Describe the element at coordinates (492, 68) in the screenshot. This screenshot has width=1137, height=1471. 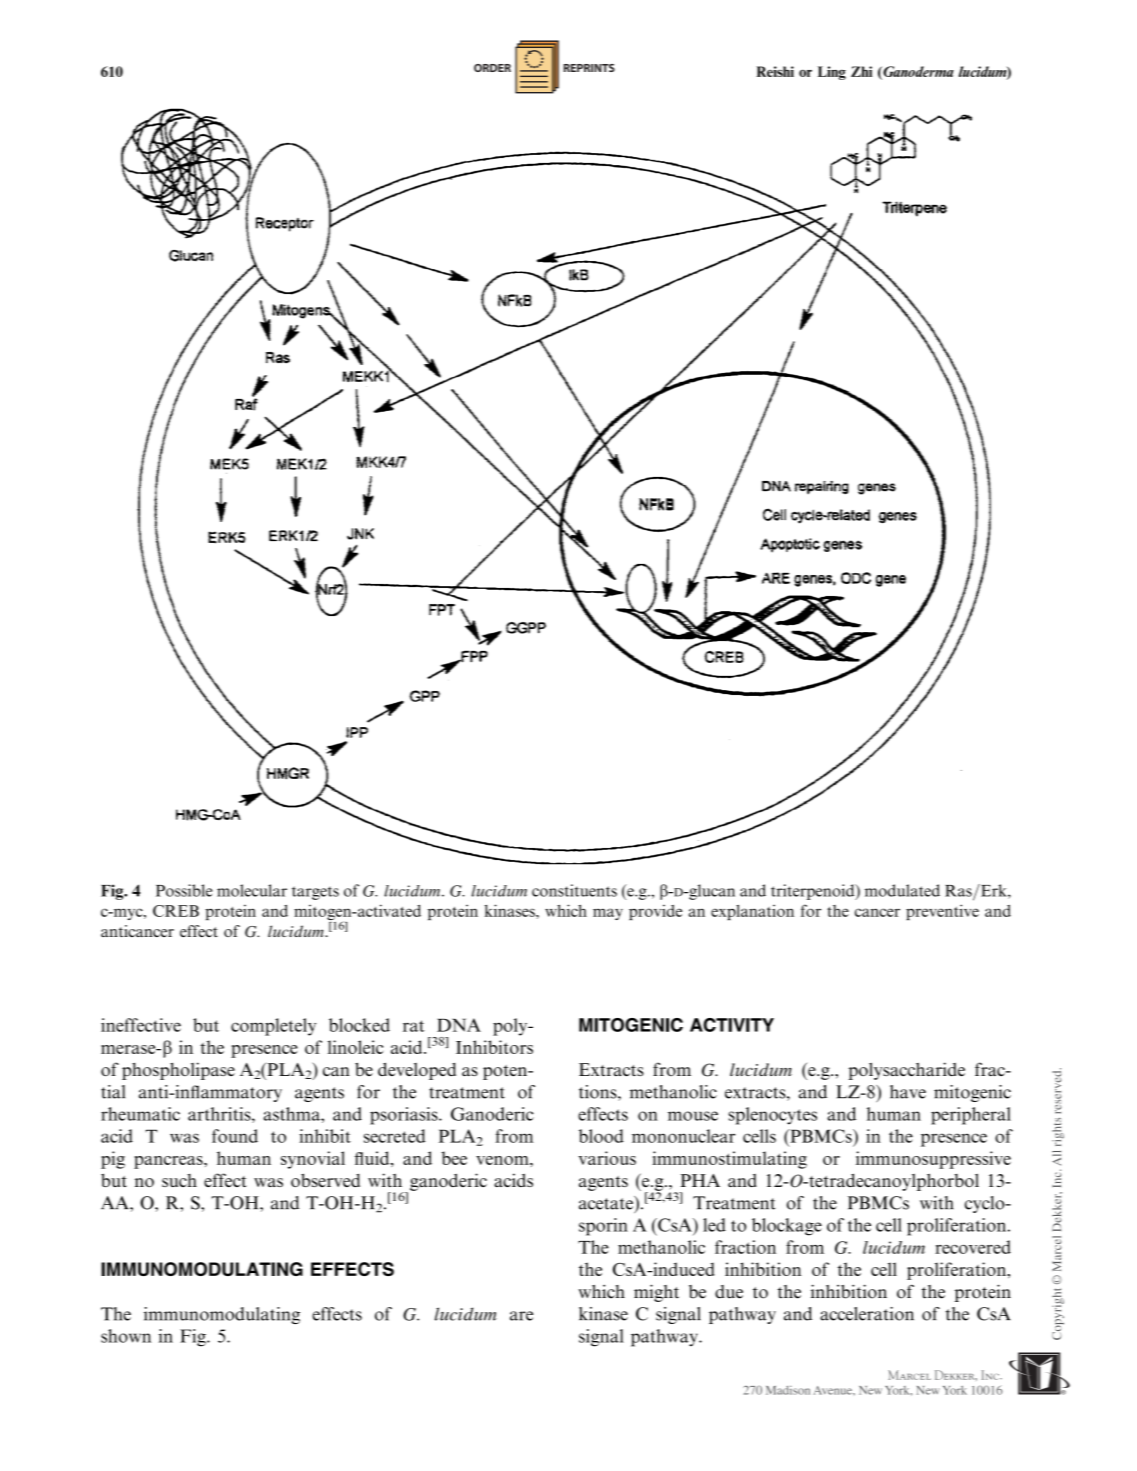
I see `ORDER` at that location.
